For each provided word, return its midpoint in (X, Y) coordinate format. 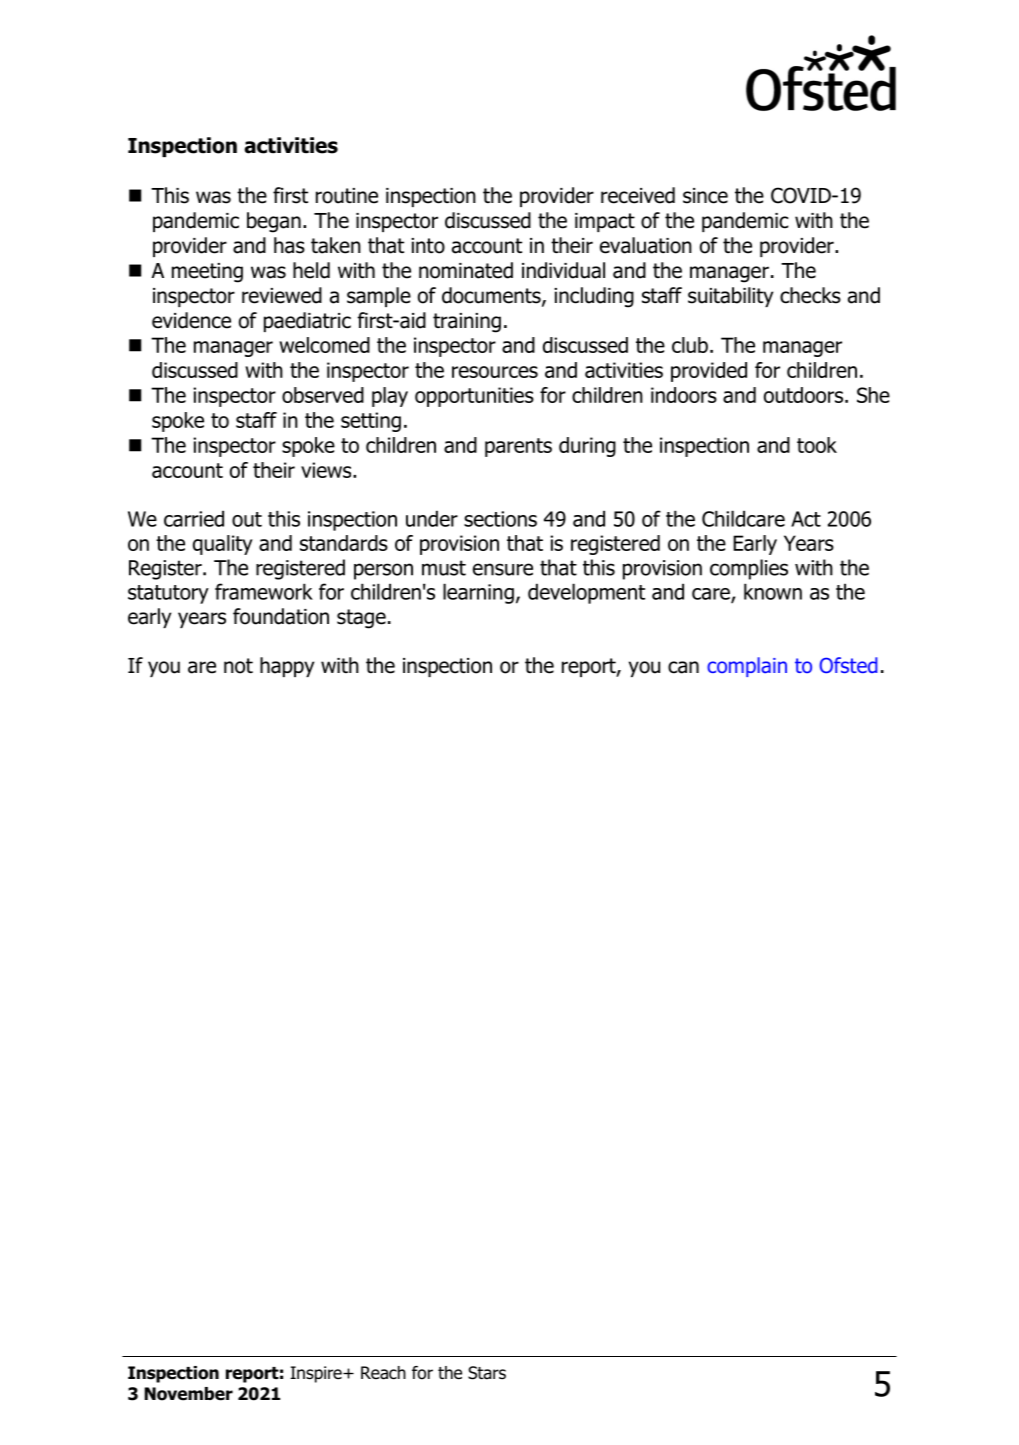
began (274, 222)
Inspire (317, 1374)
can (683, 667)
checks (810, 295)
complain (747, 667)
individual (563, 270)
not (238, 666)
